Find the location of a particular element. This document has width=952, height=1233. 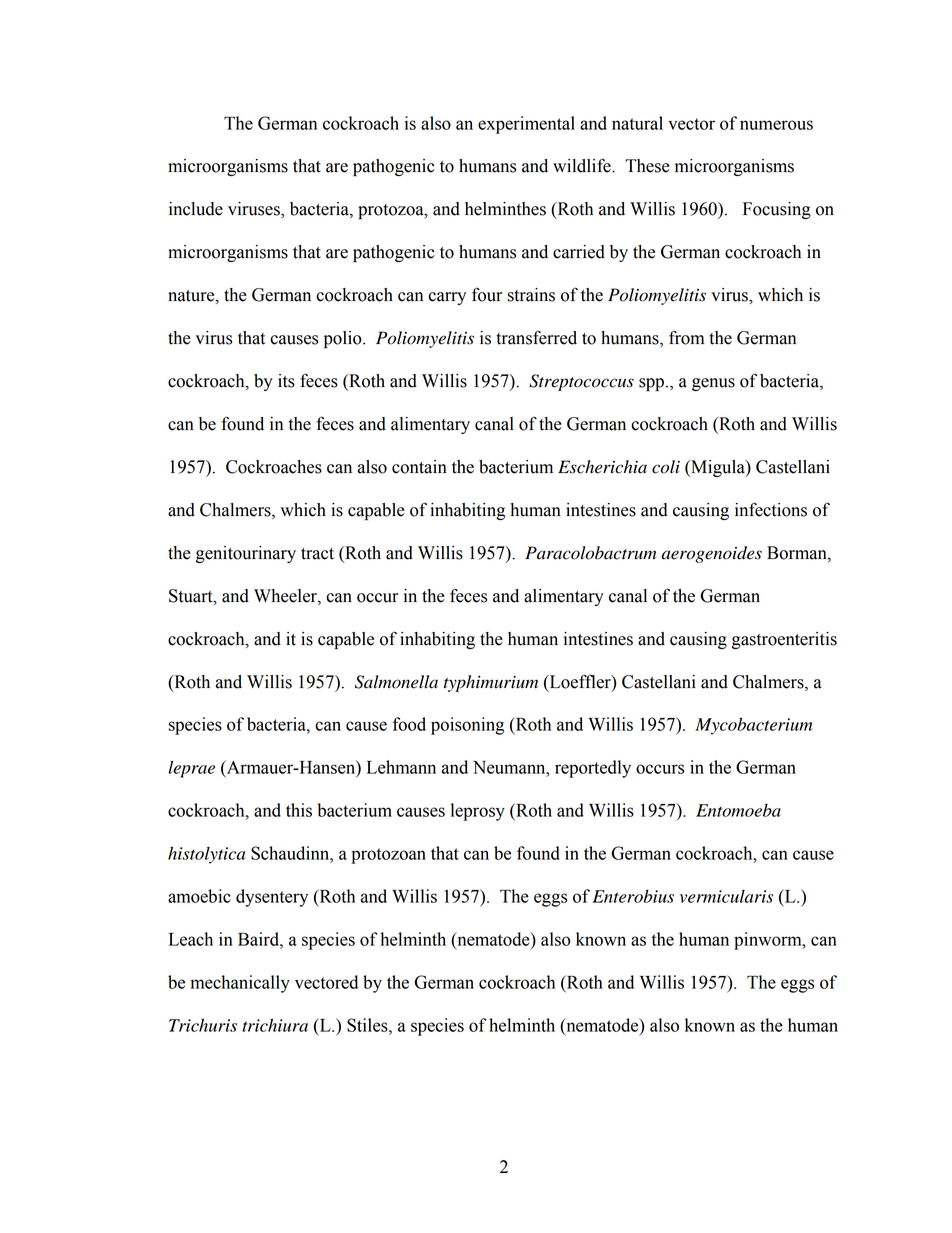

experimental is located at coordinates (526, 125).
